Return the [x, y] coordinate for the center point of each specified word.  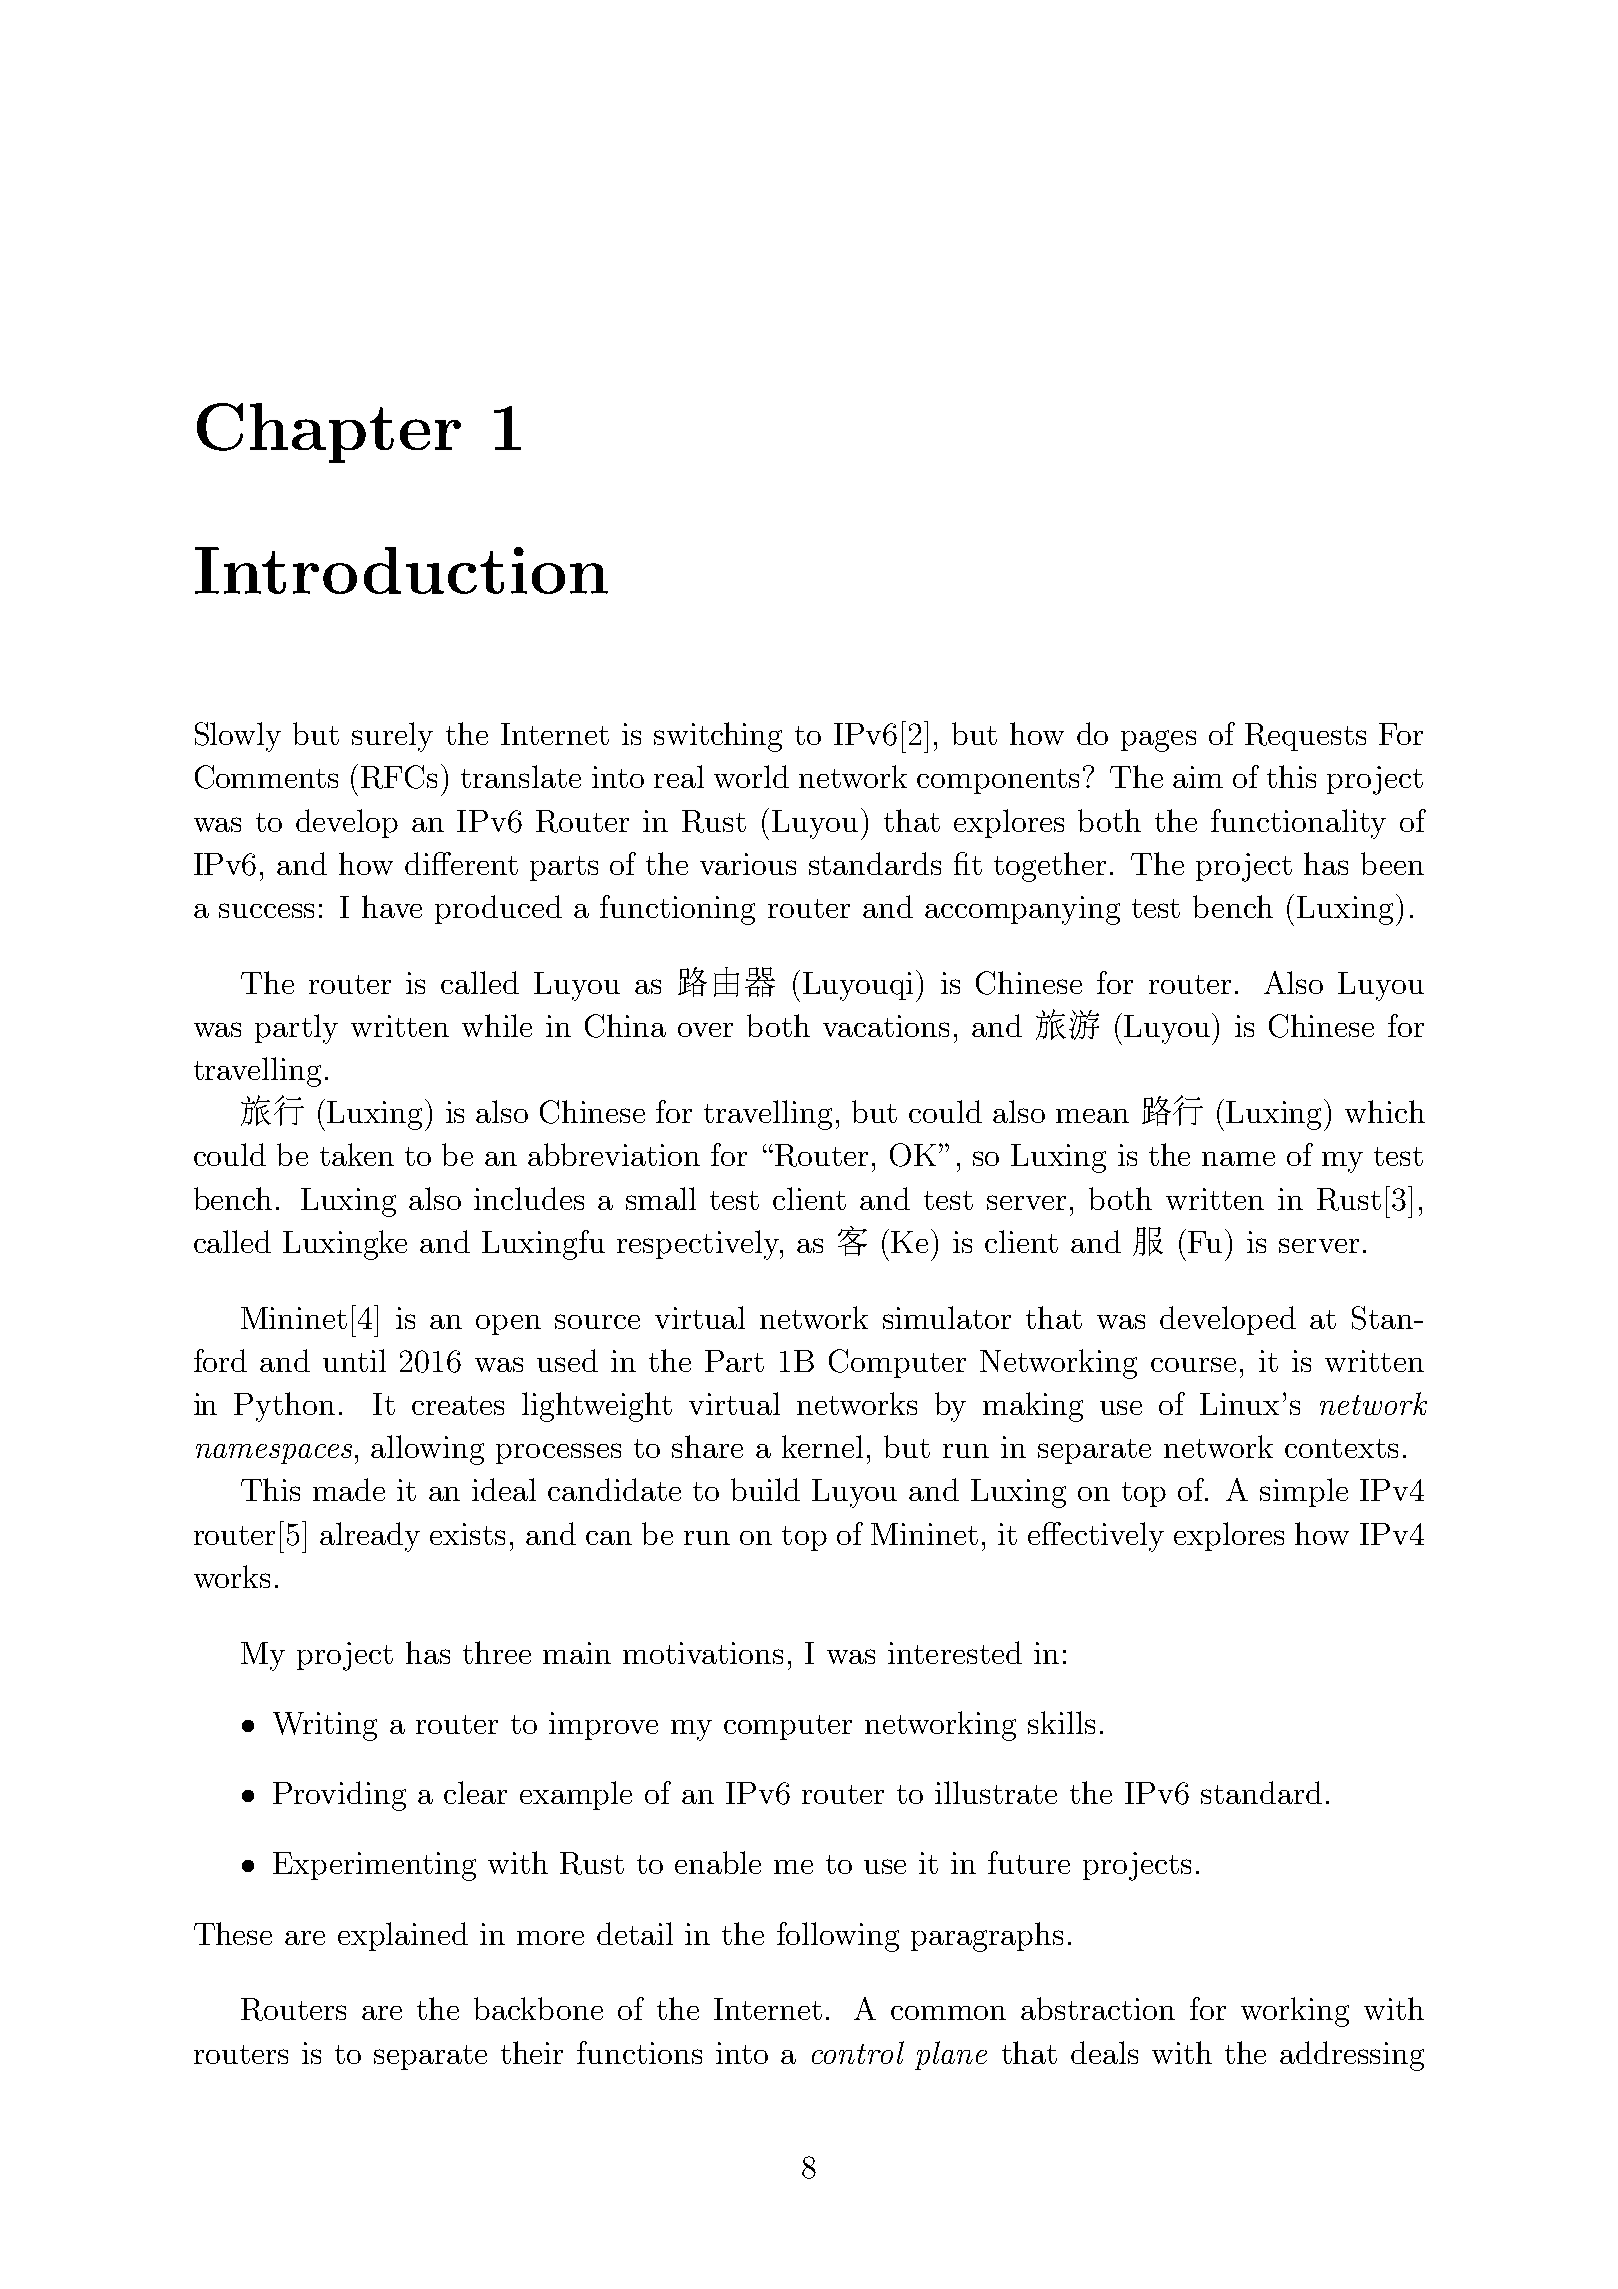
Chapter [329, 433]
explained [403, 1936]
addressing [1352, 2056]
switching [718, 737]
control [858, 2052]
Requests [1305, 737]
